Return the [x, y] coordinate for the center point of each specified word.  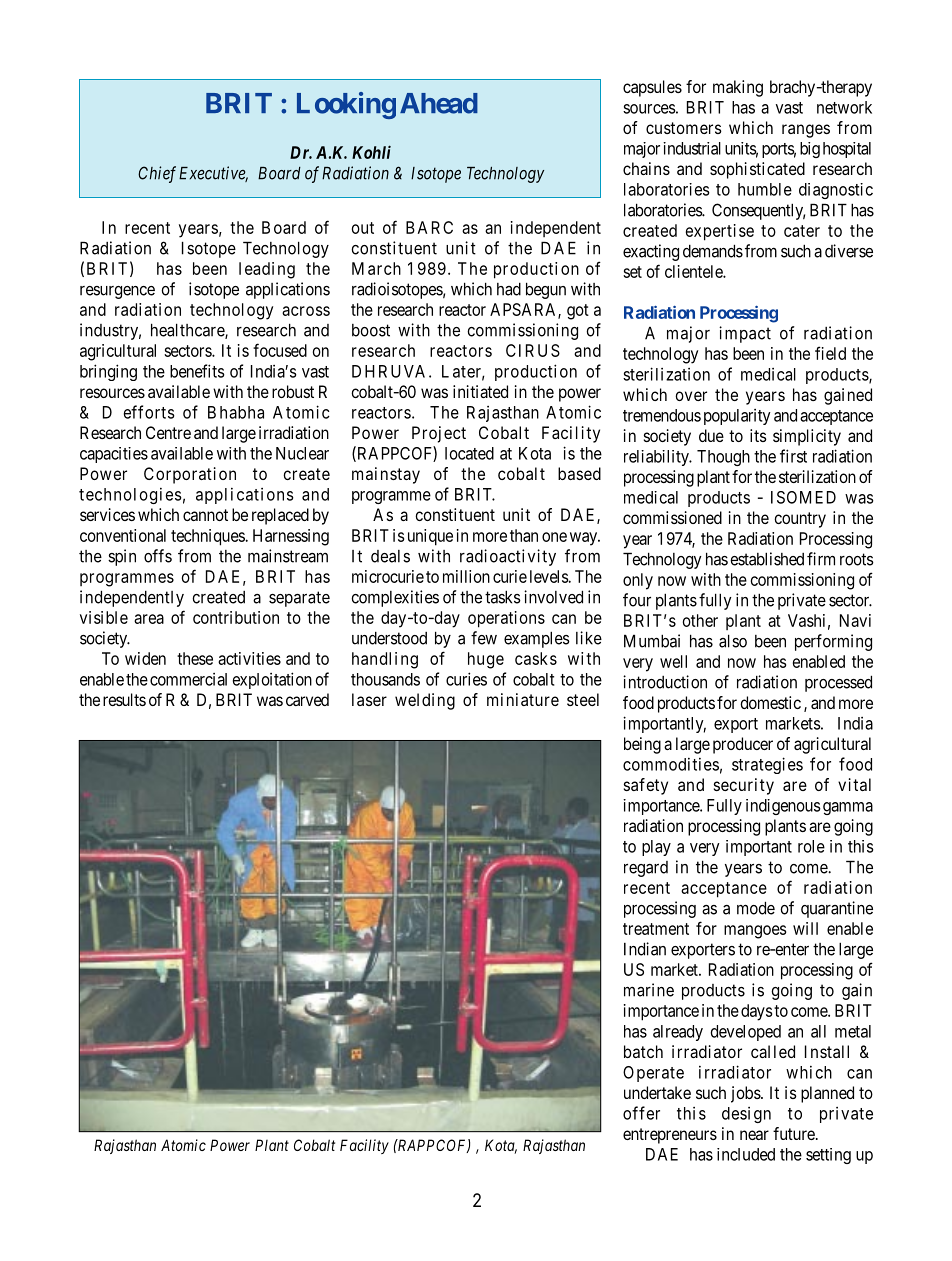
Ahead [439, 103]
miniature [523, 699]
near [754, 1135]
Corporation [190, 475]
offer [641, 1113]
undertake [657, 1092]
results [124, 699]
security [744, 786]
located [469, 453]
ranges [806, 131]
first [793, 456]
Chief [157, 174]
